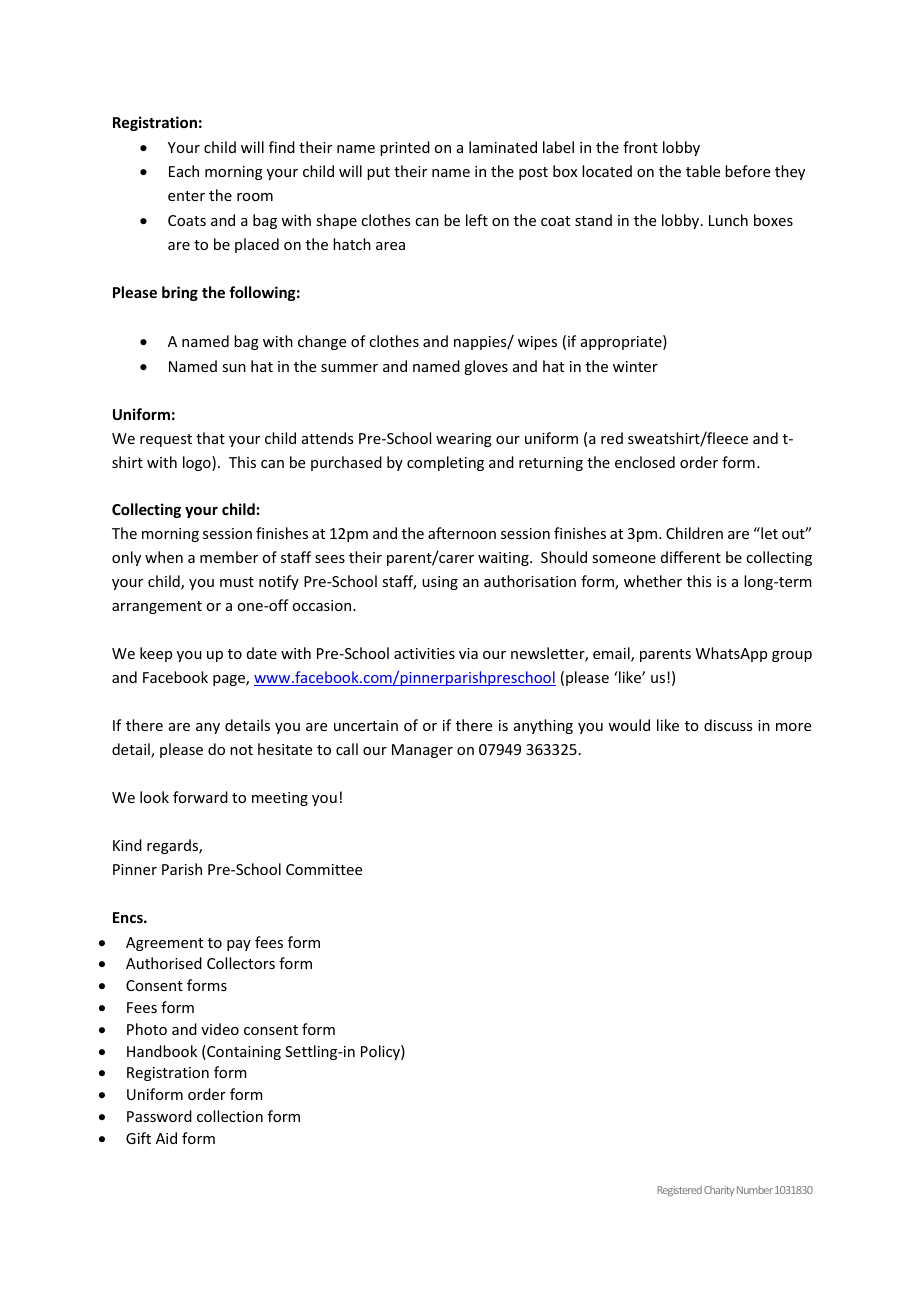  What do you see at coordinates (229, 557) in the image?
I see `member` at bounding box center [229, 557].
